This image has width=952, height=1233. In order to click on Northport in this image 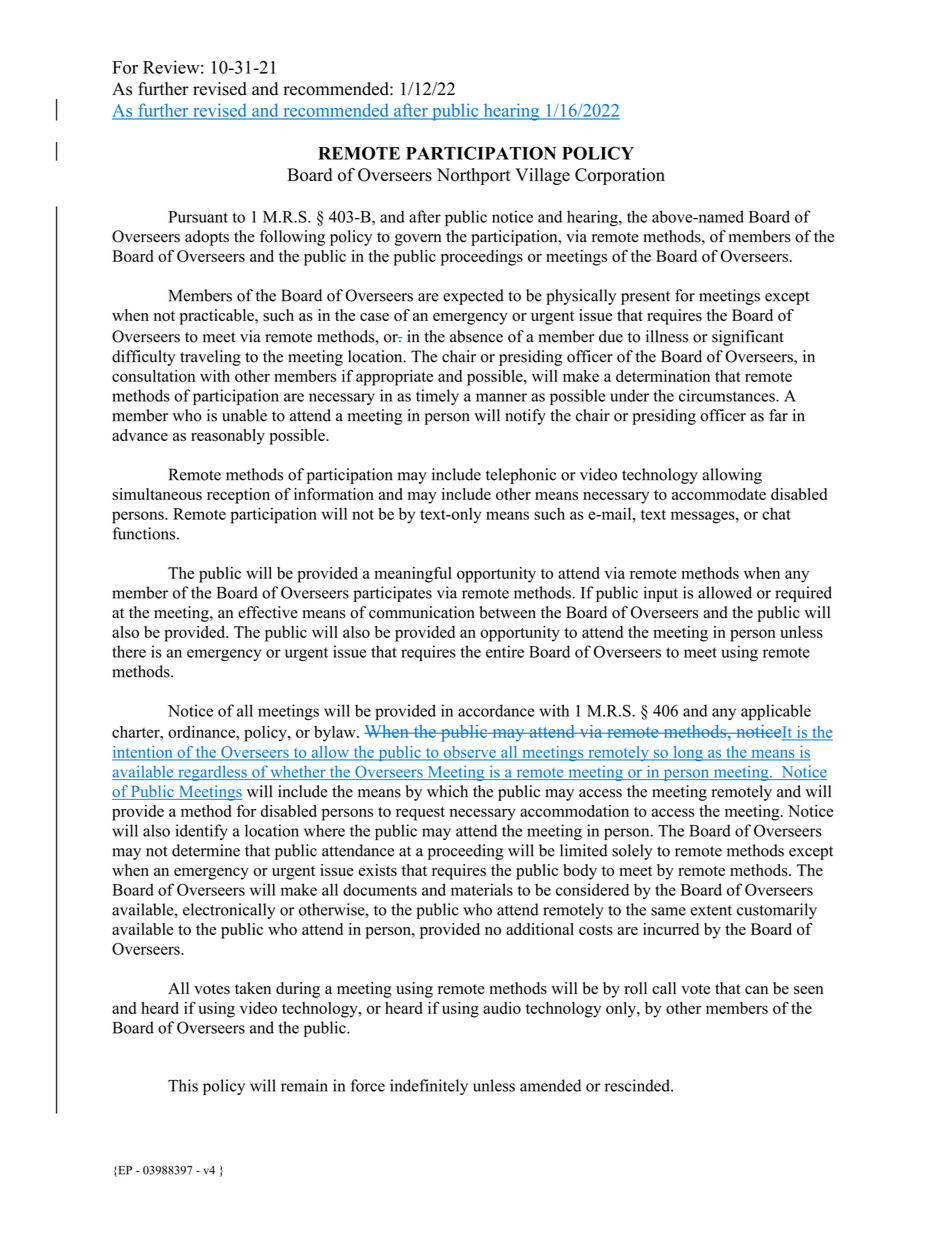, I will do `click(474, 176)`.
